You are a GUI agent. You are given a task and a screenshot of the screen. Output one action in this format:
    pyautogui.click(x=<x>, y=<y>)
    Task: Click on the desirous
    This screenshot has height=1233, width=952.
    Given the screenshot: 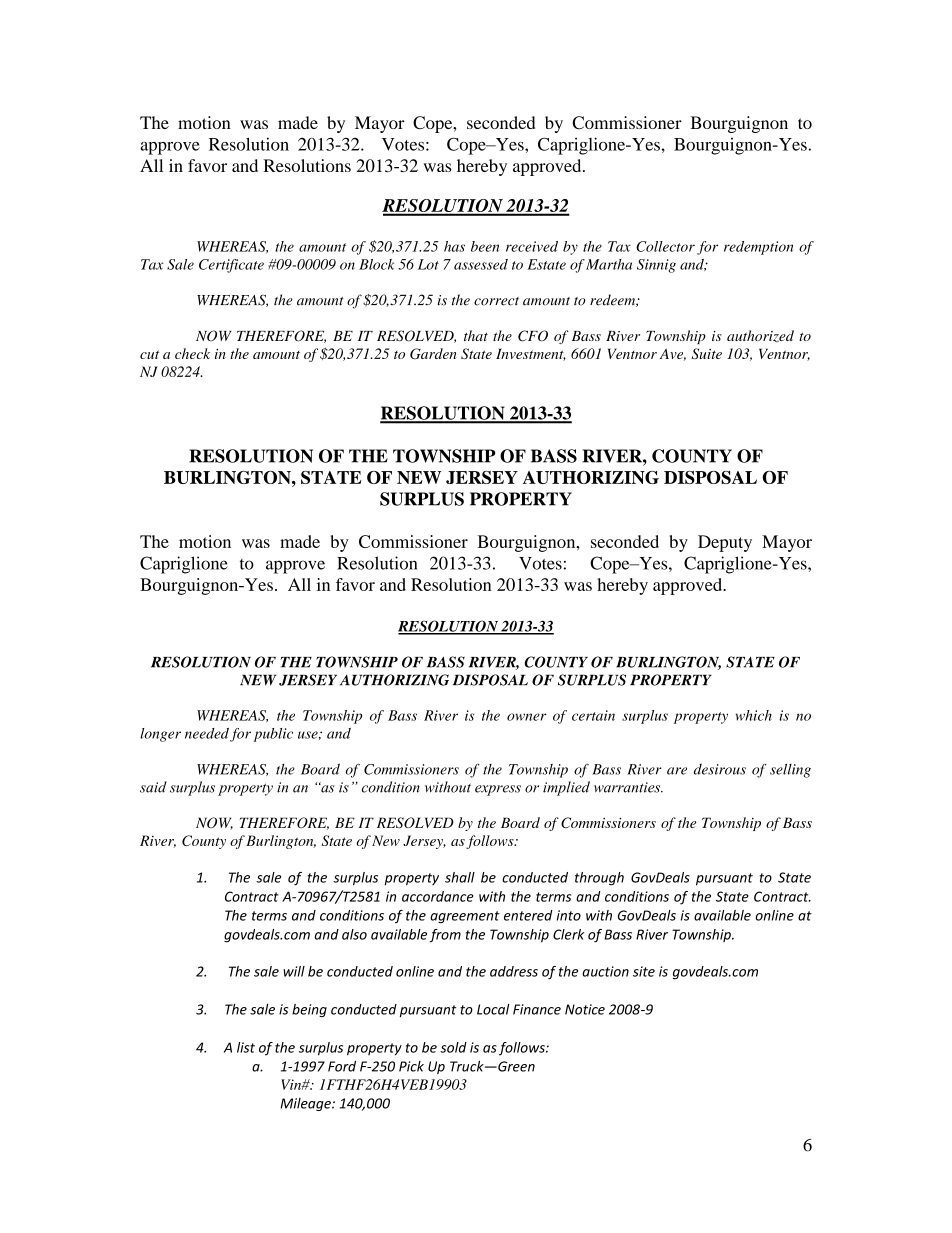 What is the action you would take?
    pyautogui.click(x=720, y=769)
